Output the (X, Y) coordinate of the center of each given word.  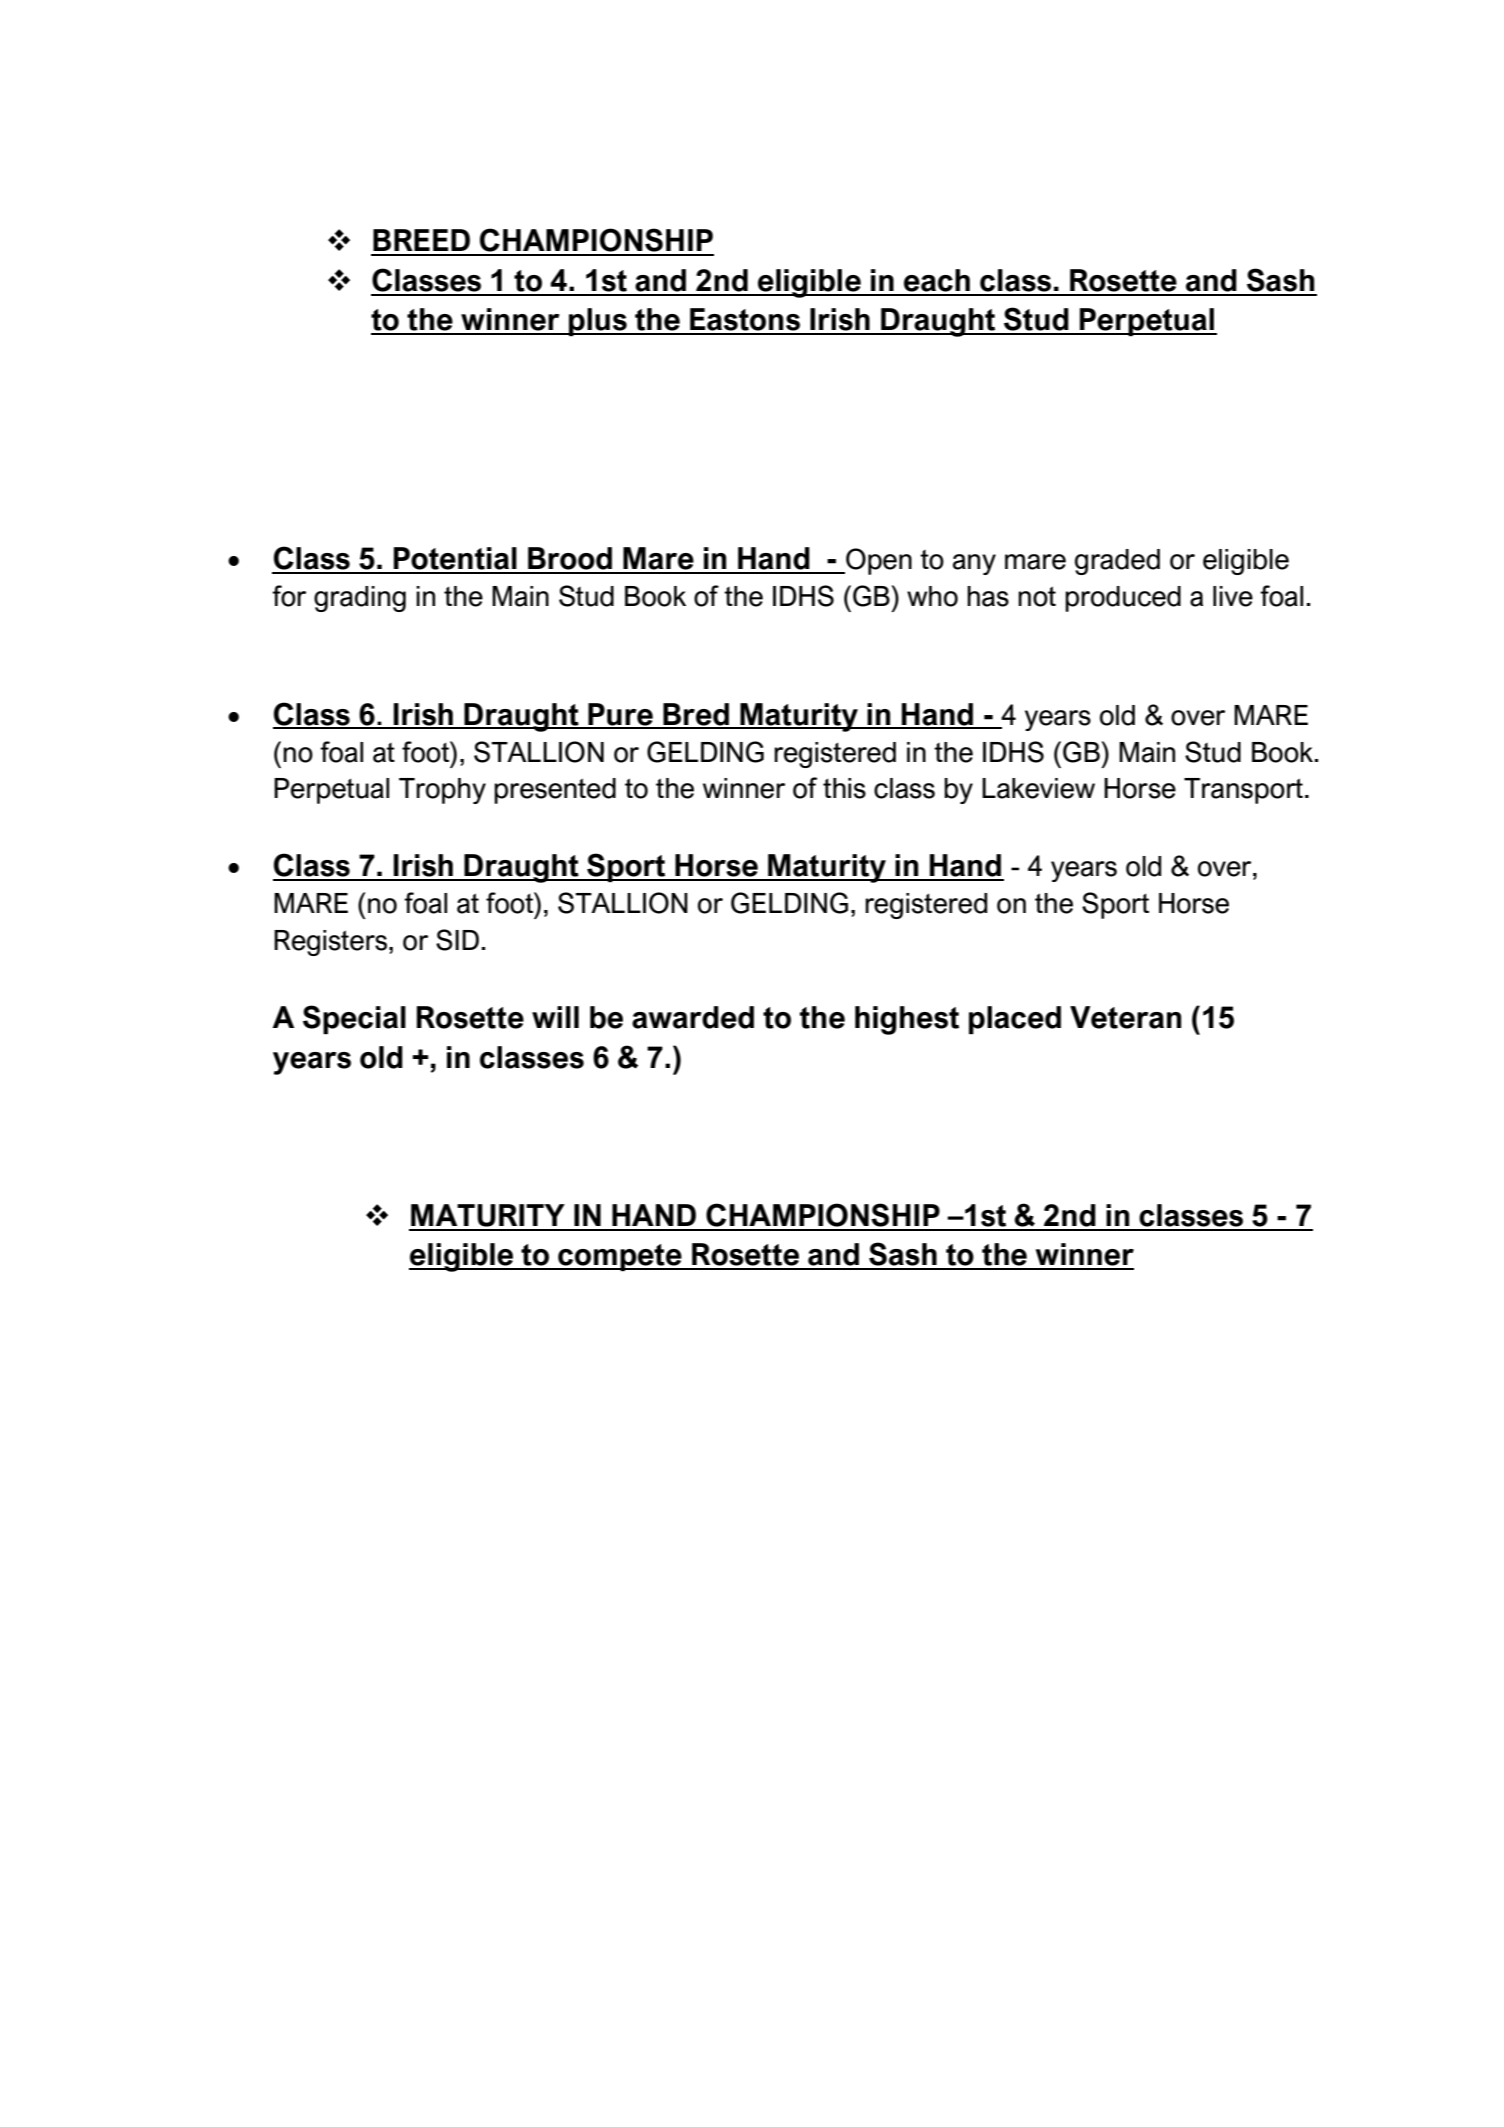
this (844, 788)
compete (620, 1257)
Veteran (1125, 1017)
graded (1117, 562)
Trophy (442, 791)
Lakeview (1038, 788)
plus (598, 322)
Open (878, 561)
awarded (693, 1017)
